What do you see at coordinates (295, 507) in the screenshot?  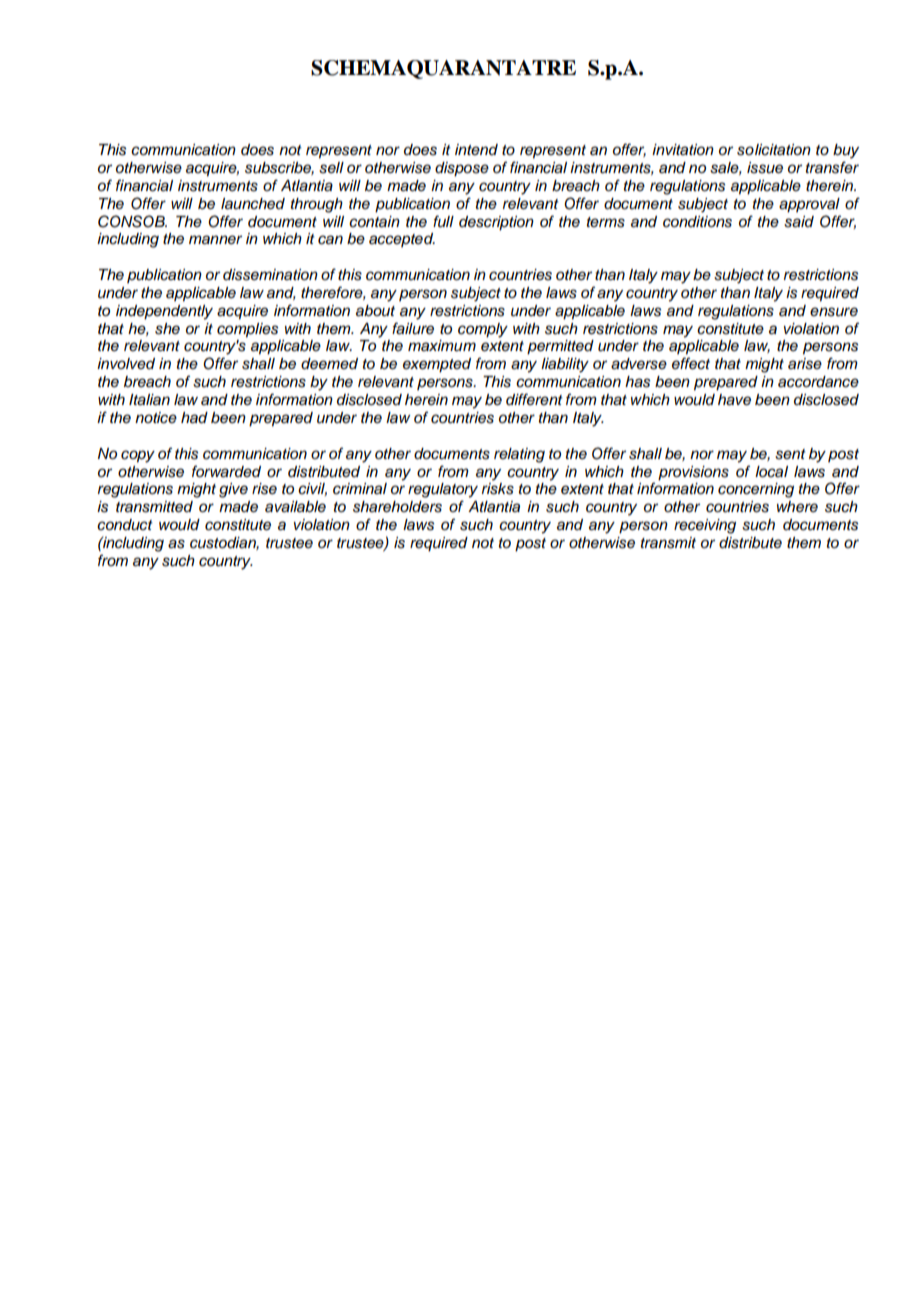 I see `available` at bounding box center [295, 507].
